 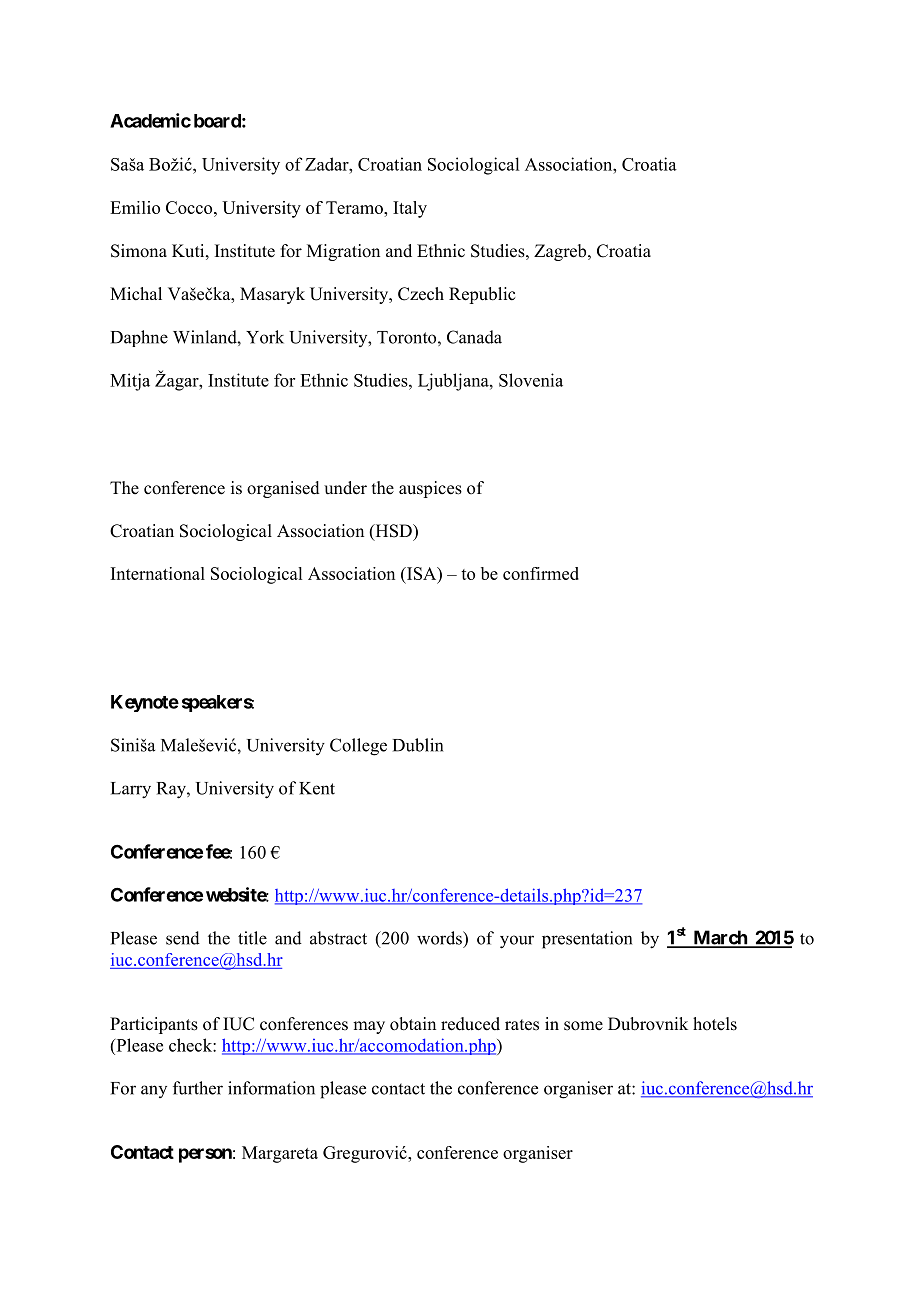 What do you see at coordinates (440, 938) in the screenshot?
I see `words` at bounding box center [440, 938].
